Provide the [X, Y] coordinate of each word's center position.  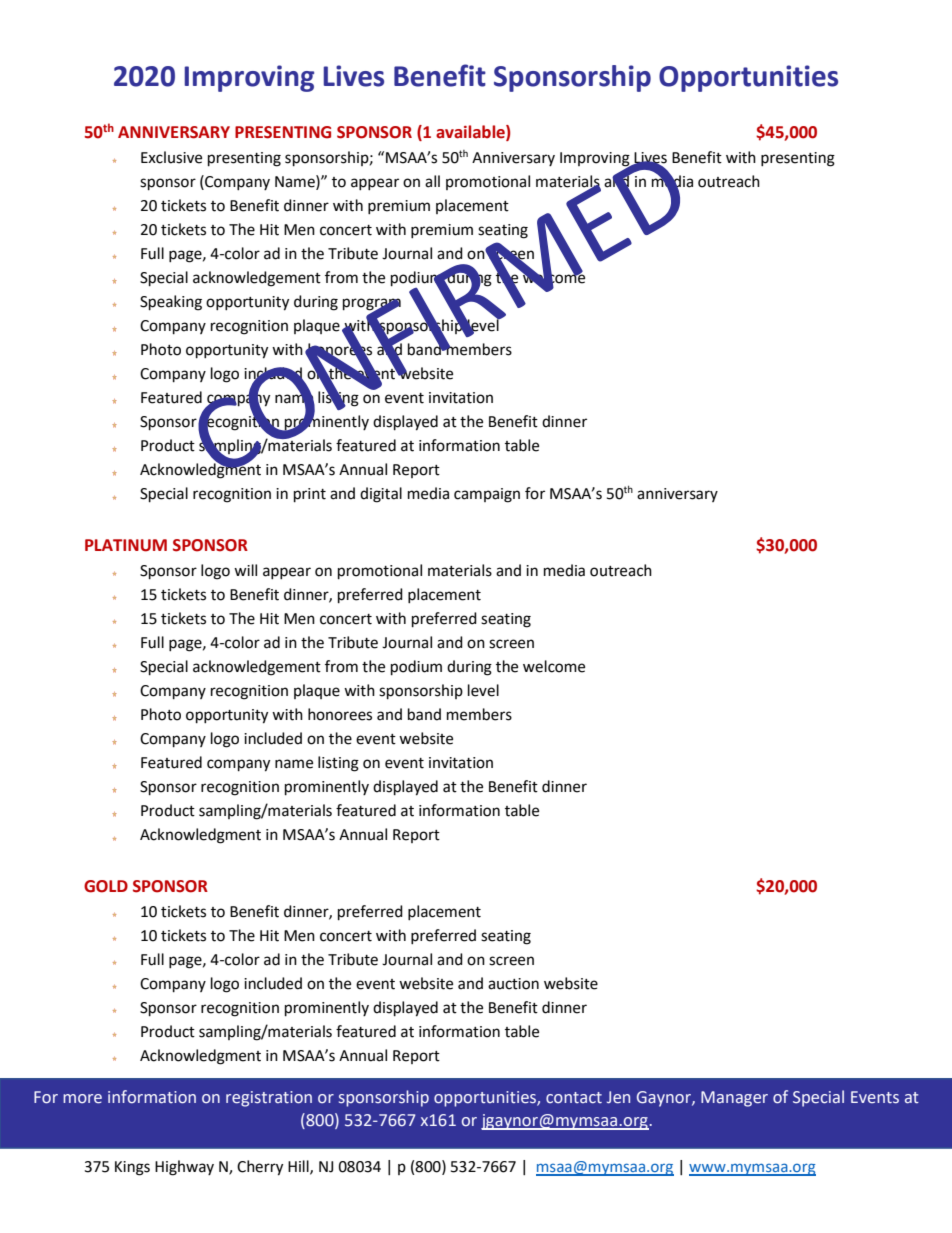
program [372, 305]
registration [269, 1099]
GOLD [106, 886]
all [432, 181]
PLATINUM [126, 545]
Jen [618, 1097]
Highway [184, 1168]
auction [513, 984]
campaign [487, 495]
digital [381, 495]
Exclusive [171, 157]
